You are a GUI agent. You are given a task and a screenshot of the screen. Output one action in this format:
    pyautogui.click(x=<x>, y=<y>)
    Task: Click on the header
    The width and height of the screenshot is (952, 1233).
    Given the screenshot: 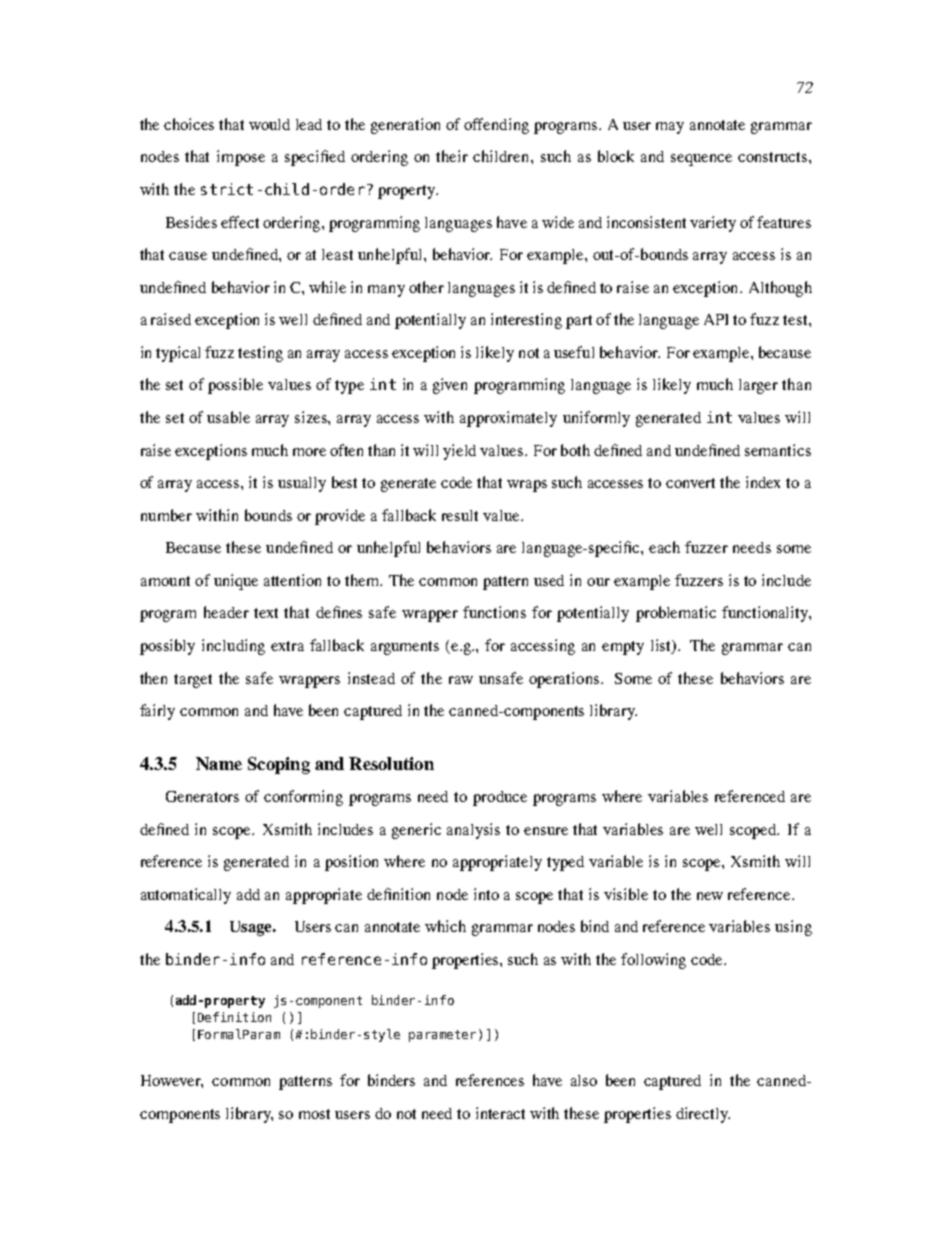 What is the action you would take?
    pyautogui.click(x=226, y=612)
